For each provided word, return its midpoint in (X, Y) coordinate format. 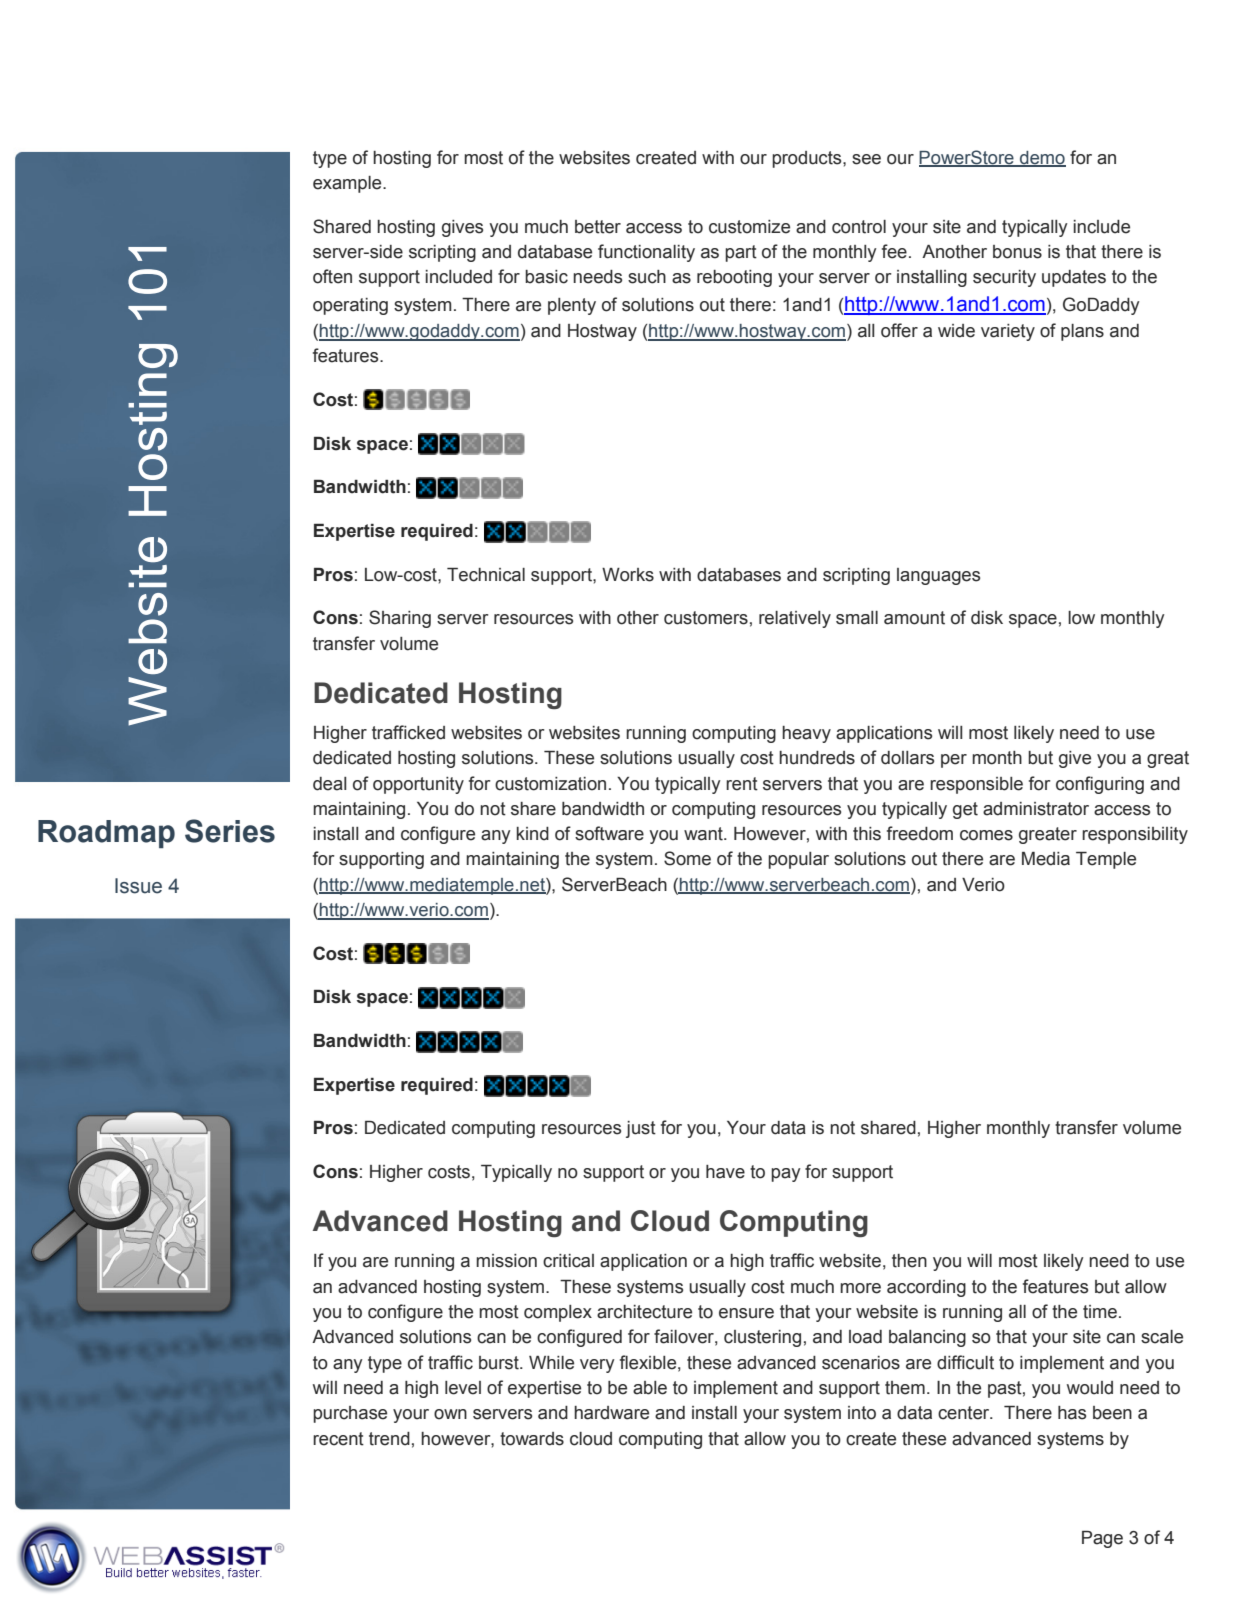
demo (1042, 158)
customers (706, 618)
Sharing (400, 619)
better (598, 227)
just (641, 1129)
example (348, 184)
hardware (611, 1413)
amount (914, 618)
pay (786, 1175)
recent (338, 1439)
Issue (138, 886)
